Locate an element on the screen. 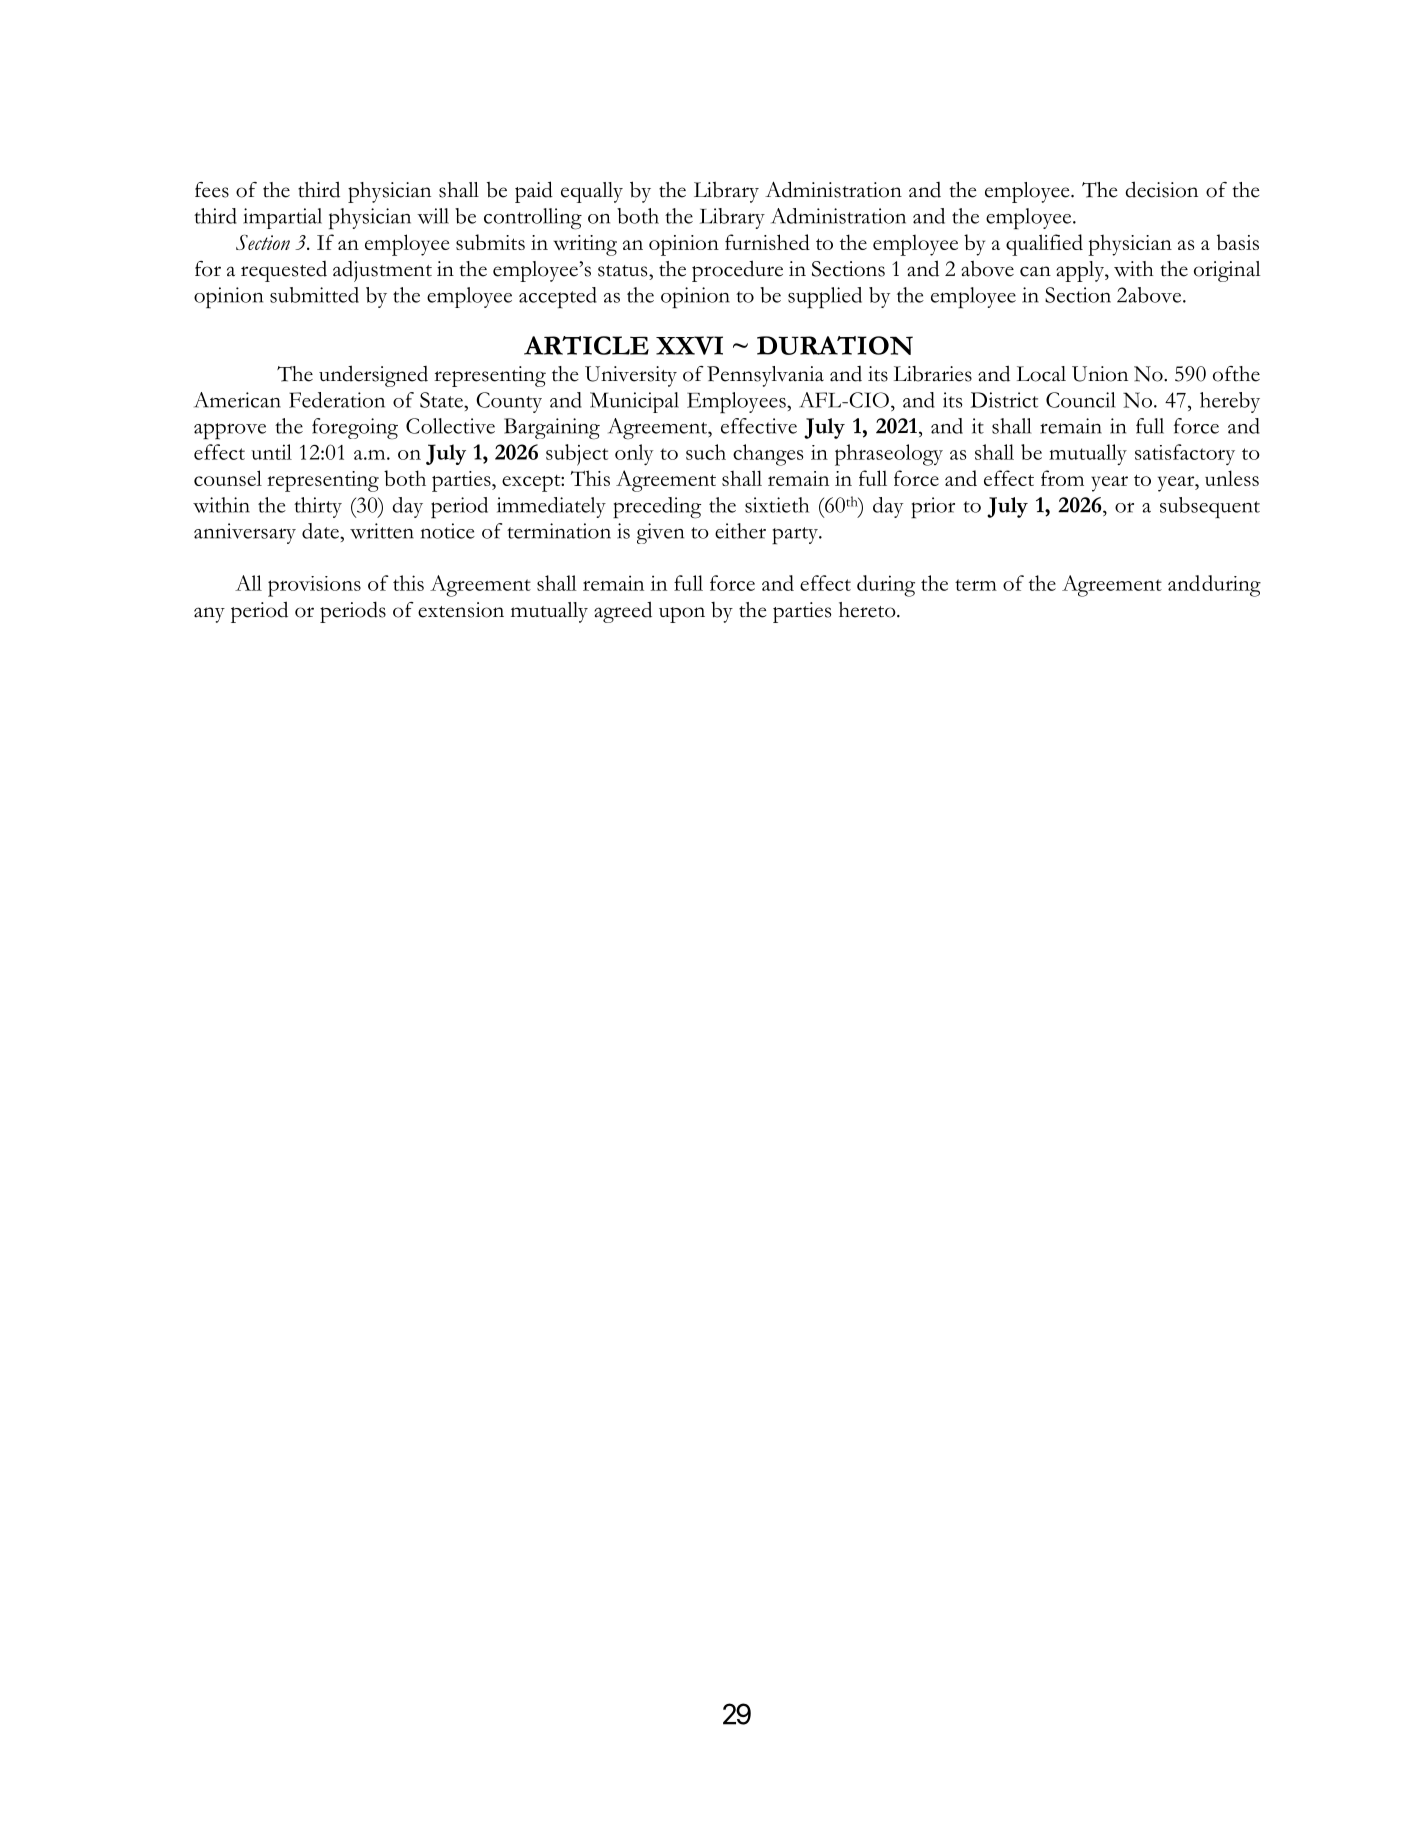 This screenshot has height=1847, width=1428. provisions is located at coordinates (314, 586).
